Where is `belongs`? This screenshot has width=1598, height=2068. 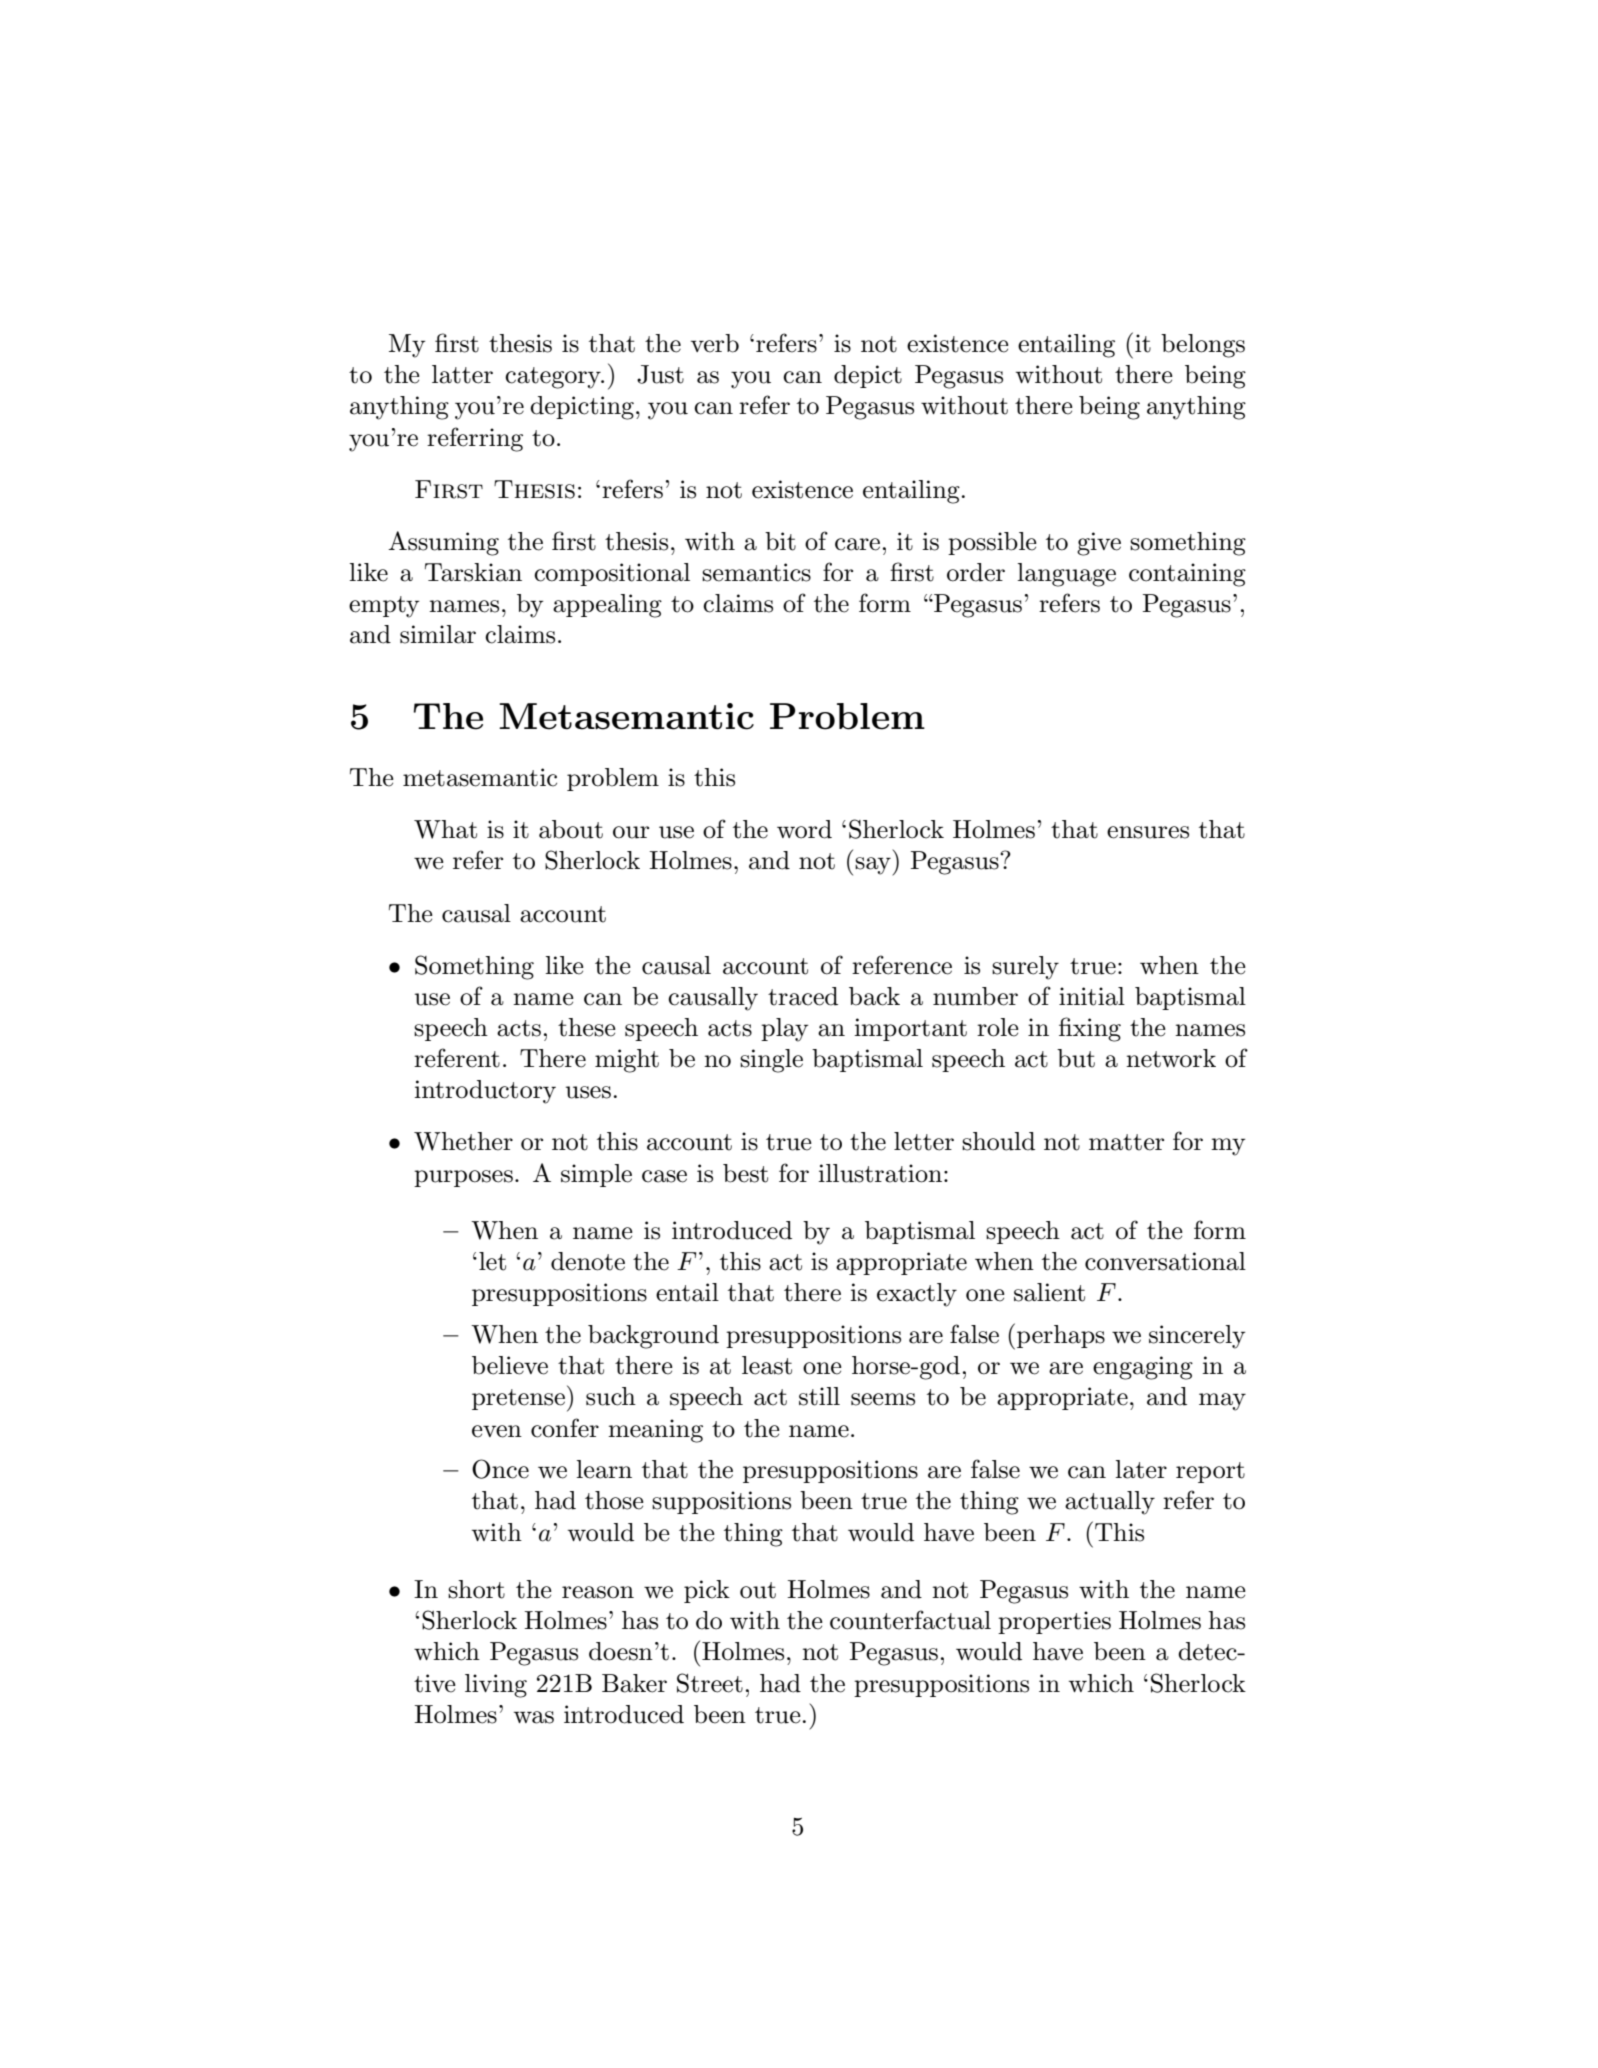 belongs is located at coordinates (1203, 346).
